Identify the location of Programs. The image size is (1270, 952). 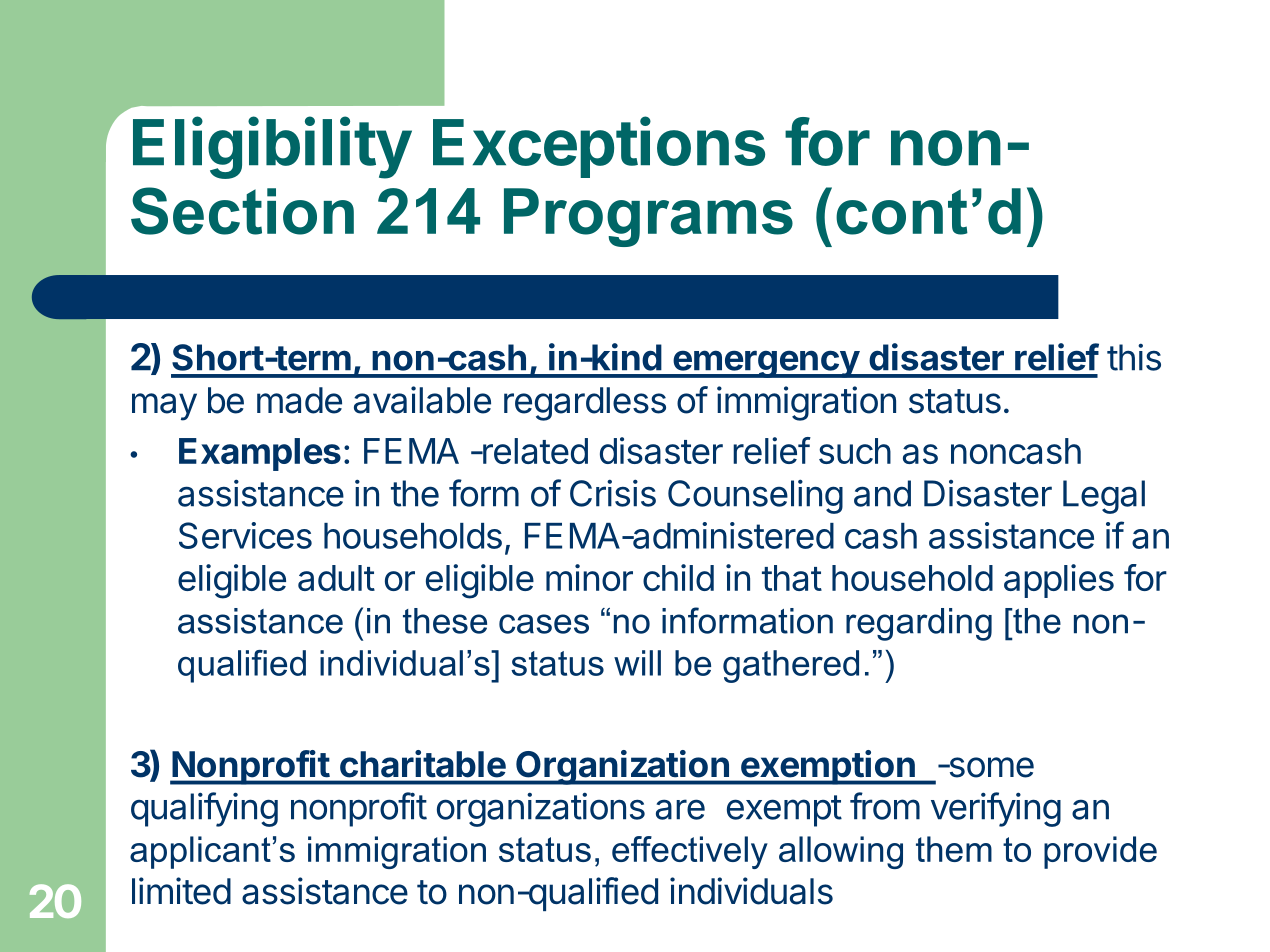
(648, 217).
